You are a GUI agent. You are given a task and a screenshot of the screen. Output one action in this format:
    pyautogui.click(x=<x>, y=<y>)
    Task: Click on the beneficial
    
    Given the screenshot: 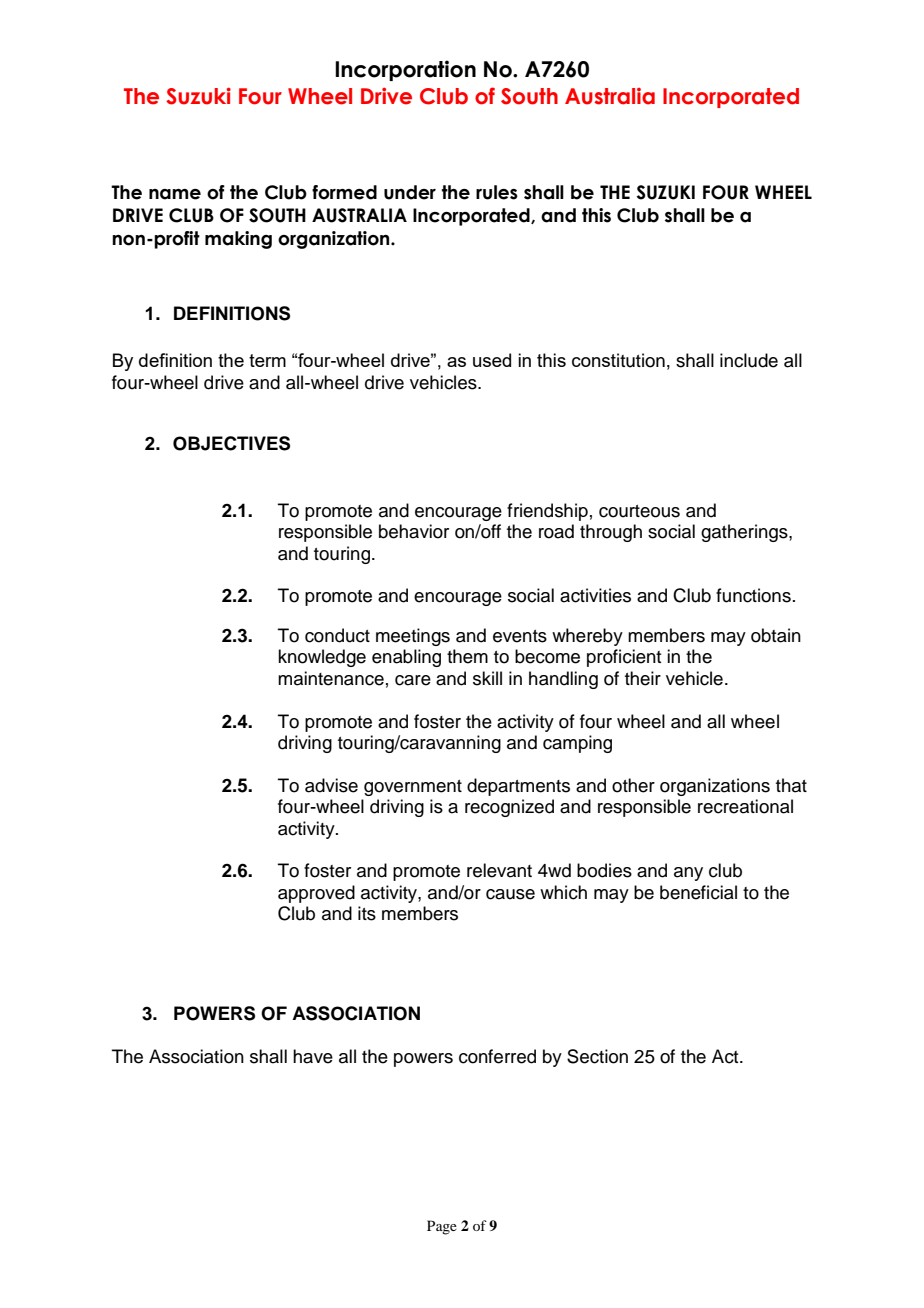 What is the action you would take?
    pyautogui.click(x=698, y=892)
